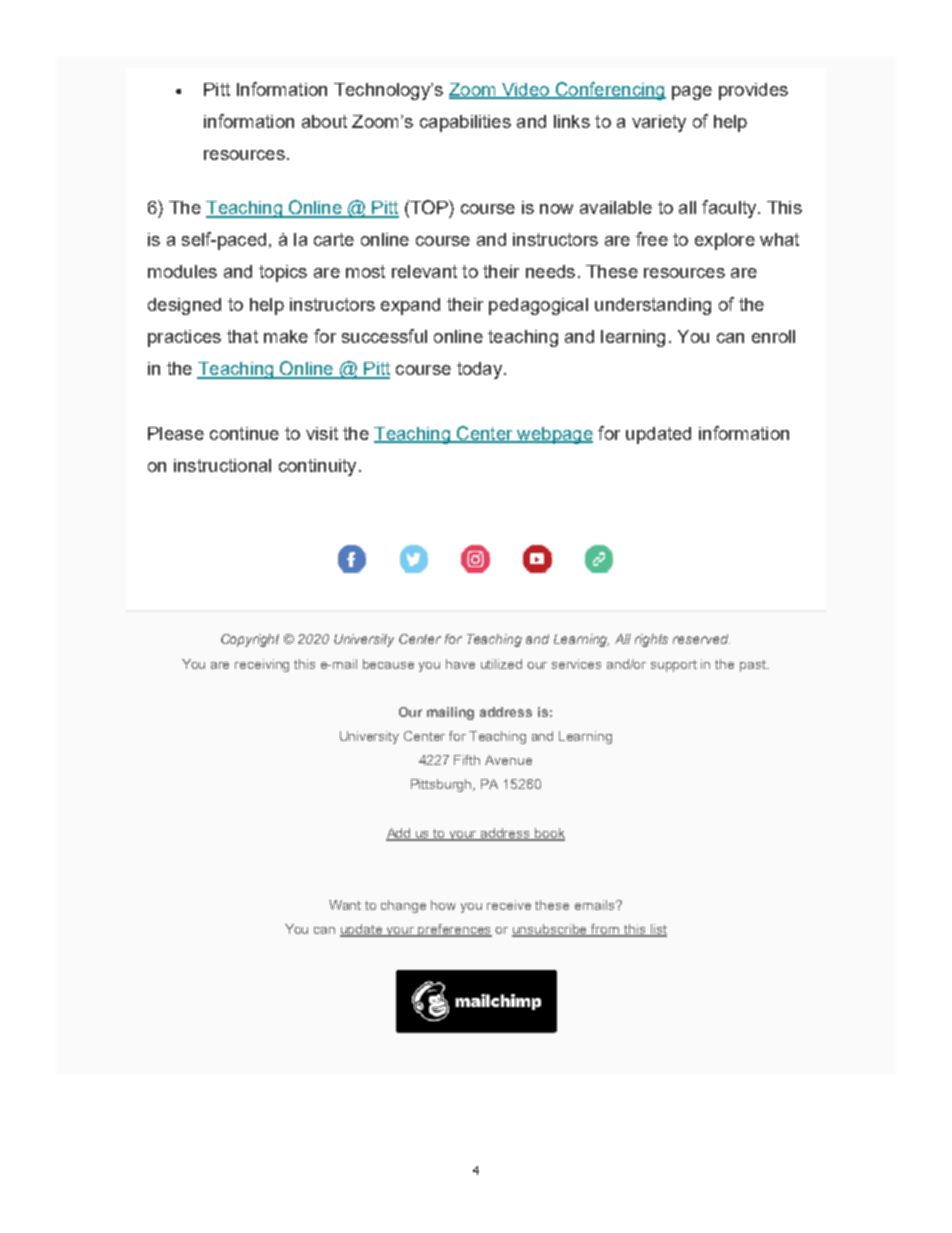 This image has width=952, height=1233. Describe the element at coordinates (324, 121) in the image. I see `about` at that location.
